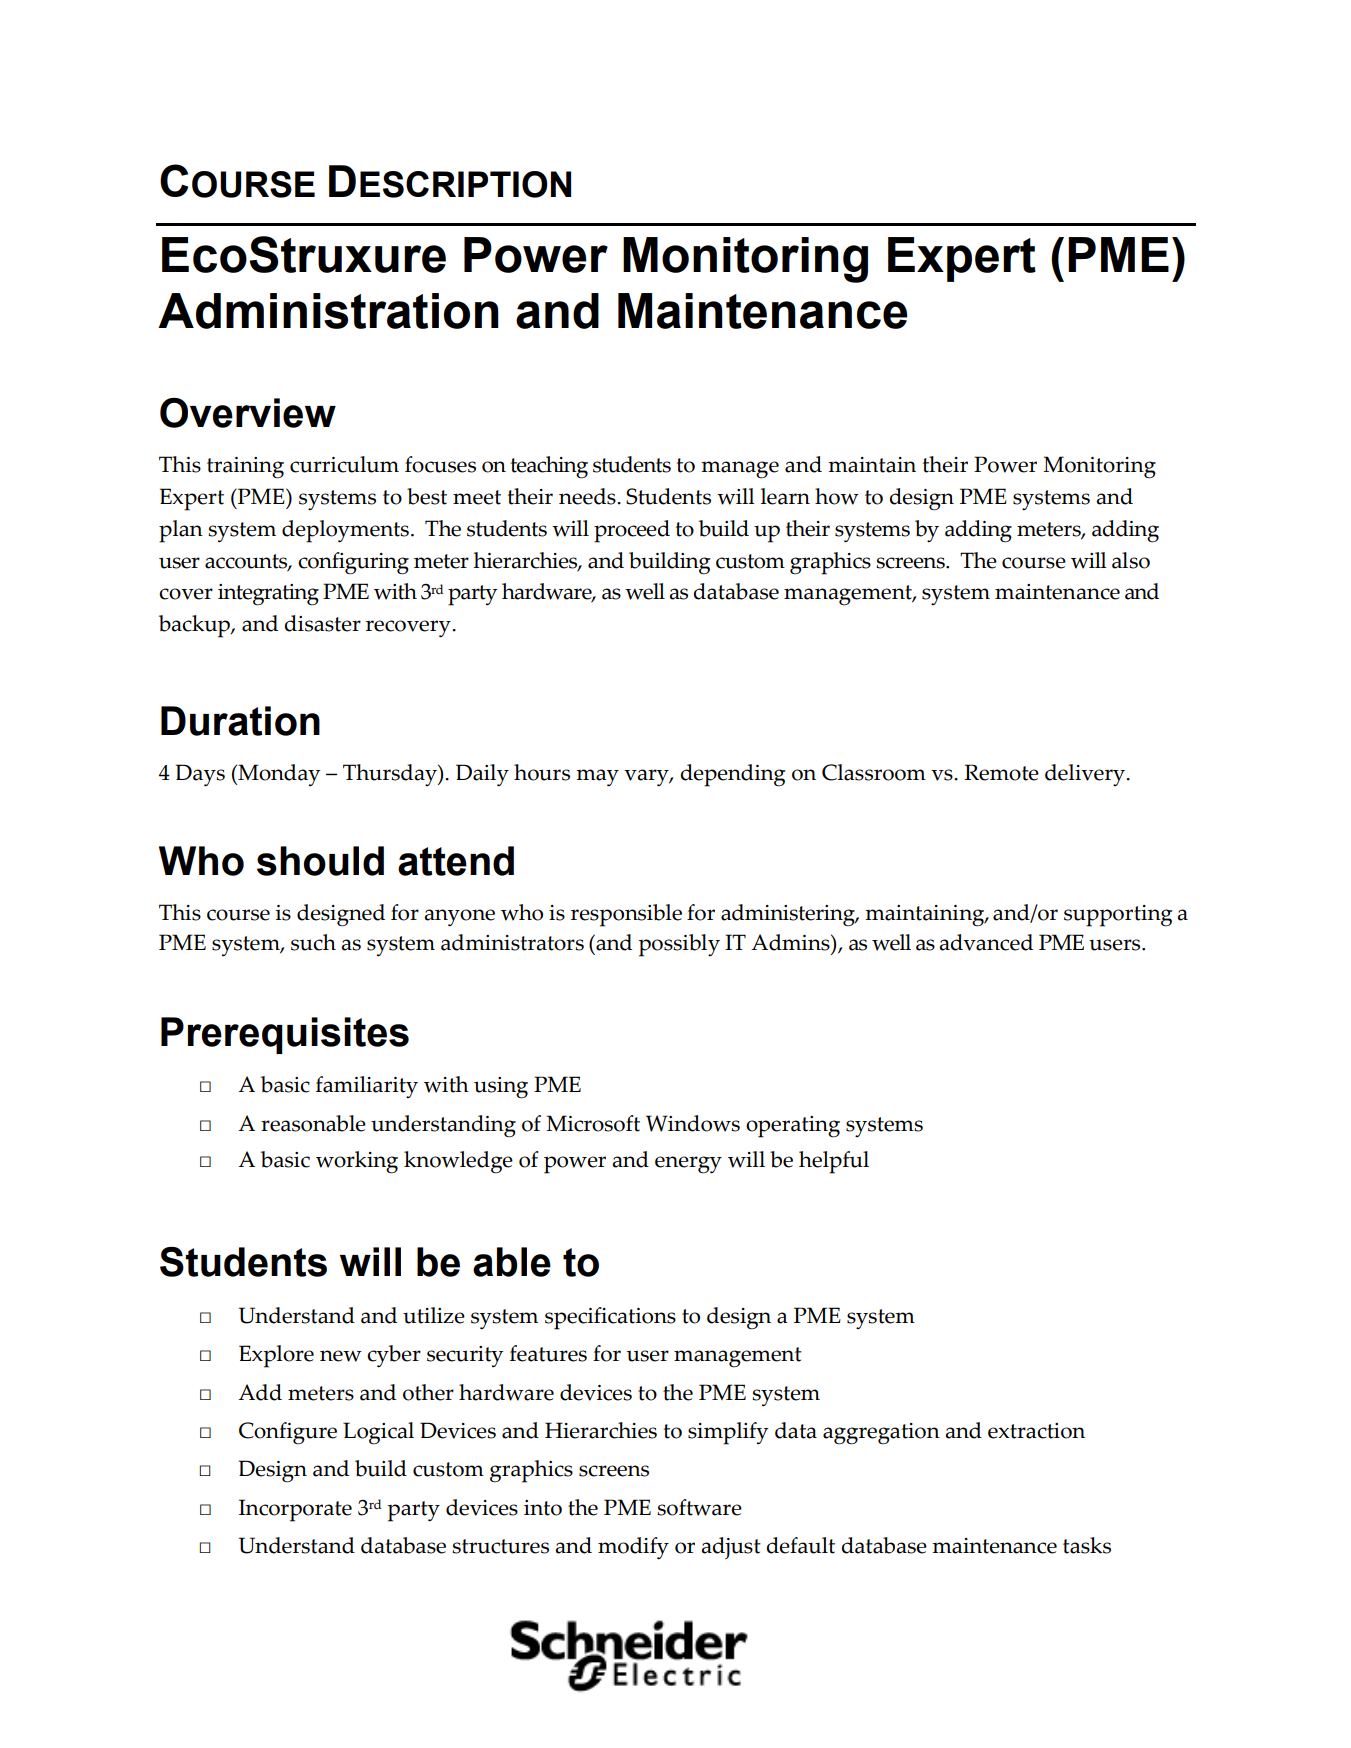 Image resolution: width=1351 pixels, height=1748 pixels. Describe the element at coordinates (1001, 772) in the screenshot. I see `Remote` at that location.
